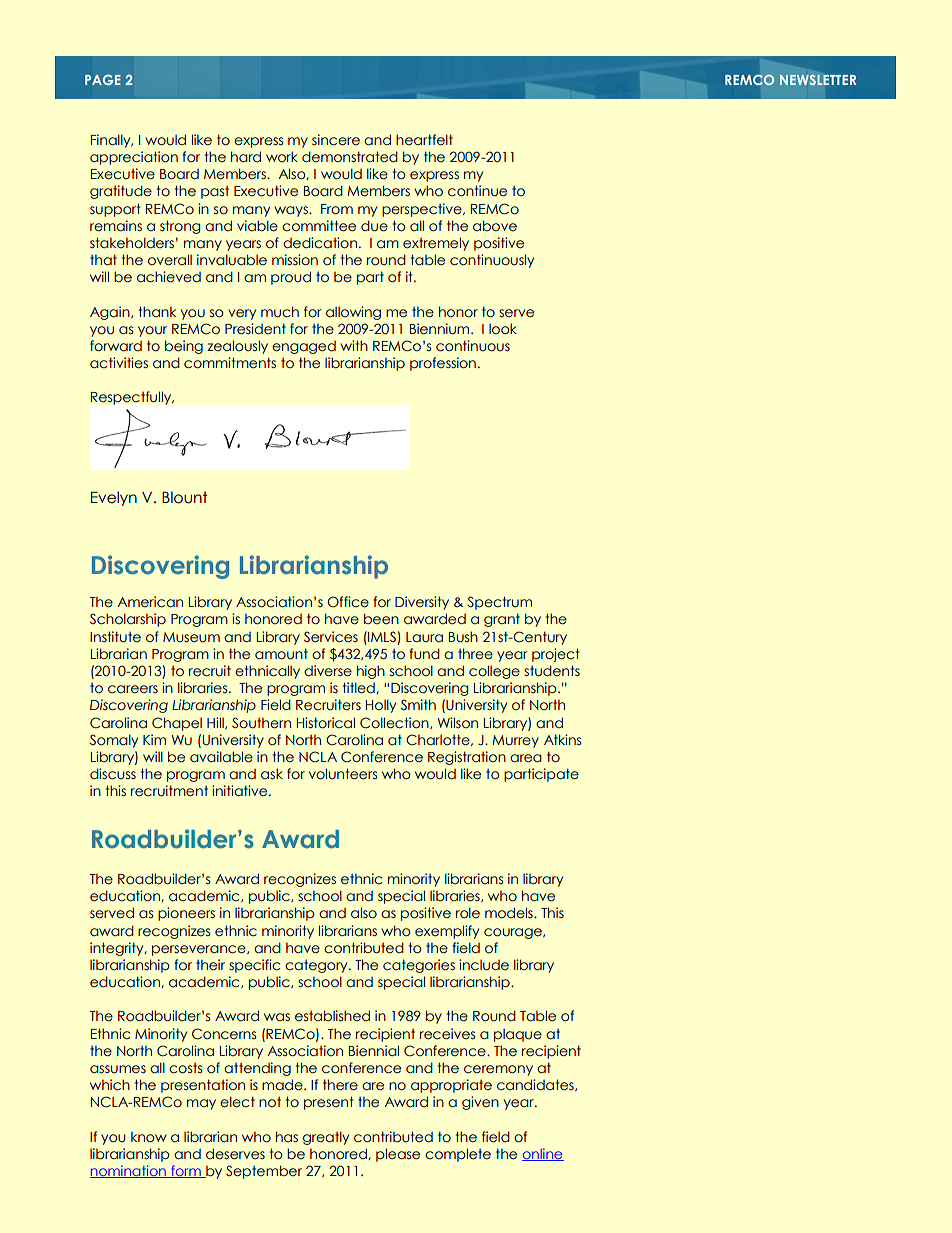 The image size is (952, 1233). I want to click on appreciation, so click(134, 158).
